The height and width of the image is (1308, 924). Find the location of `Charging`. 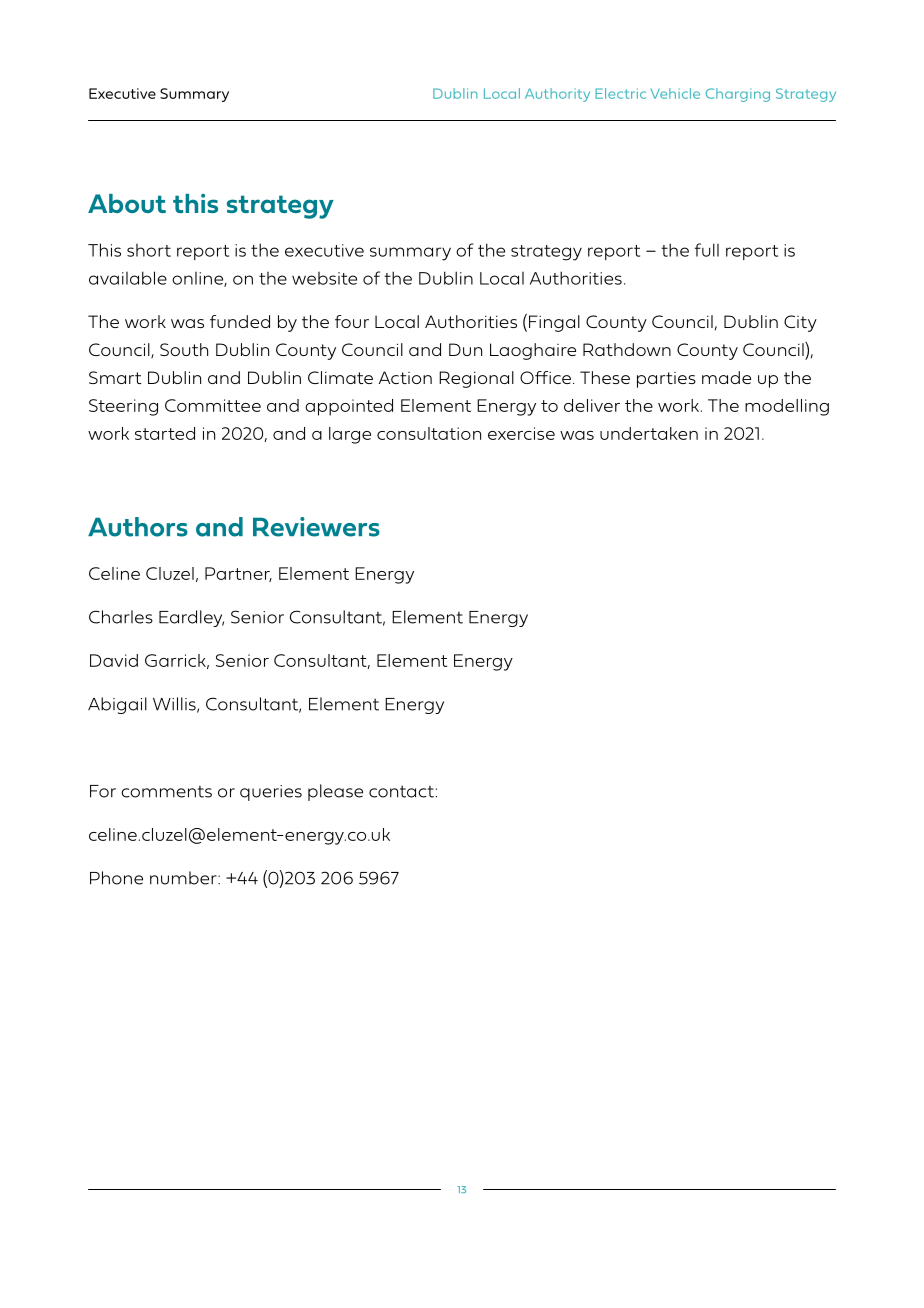

Charging is located at coordinates (738, 95).
